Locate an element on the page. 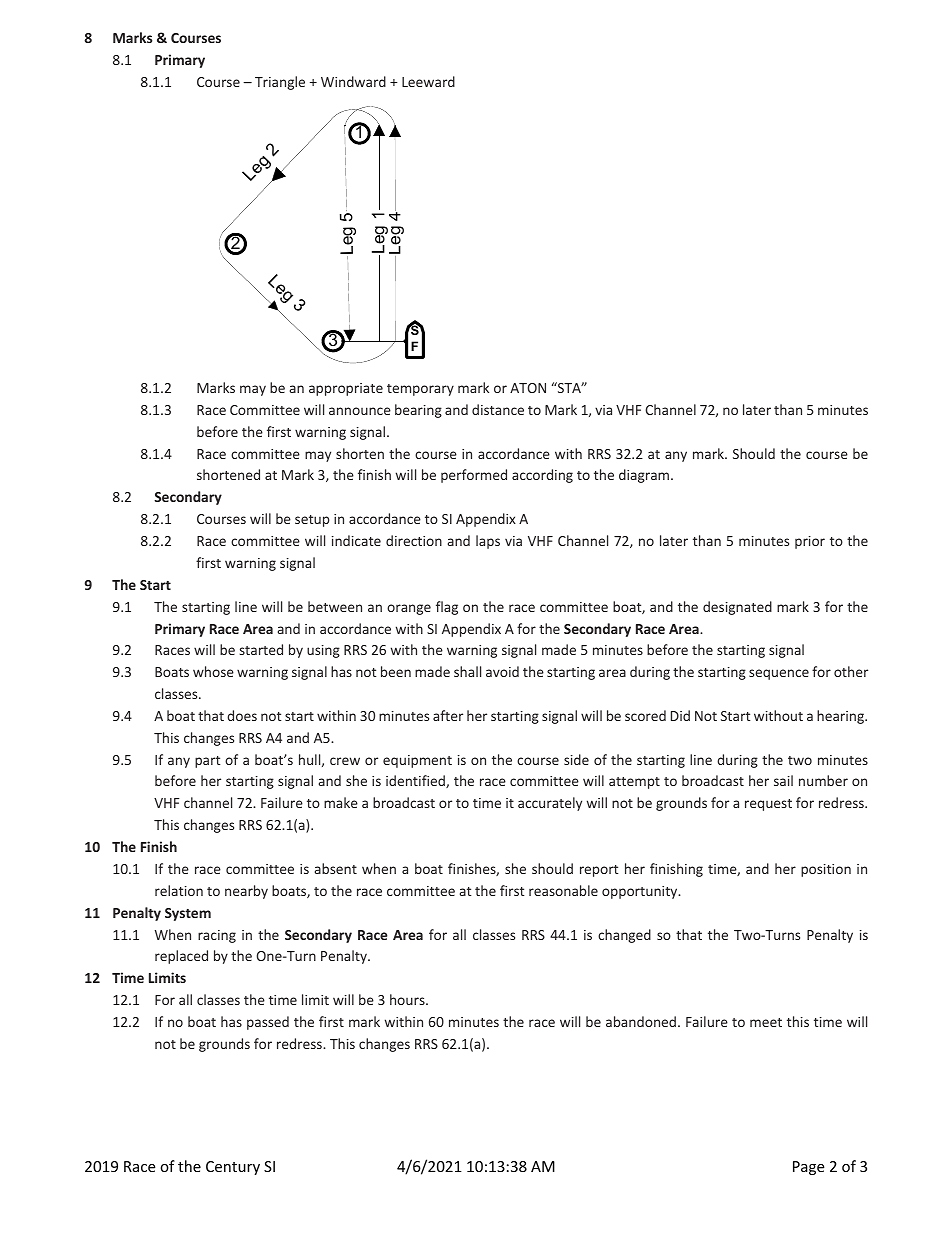  reasonable is located at coordinates (563, 890).
